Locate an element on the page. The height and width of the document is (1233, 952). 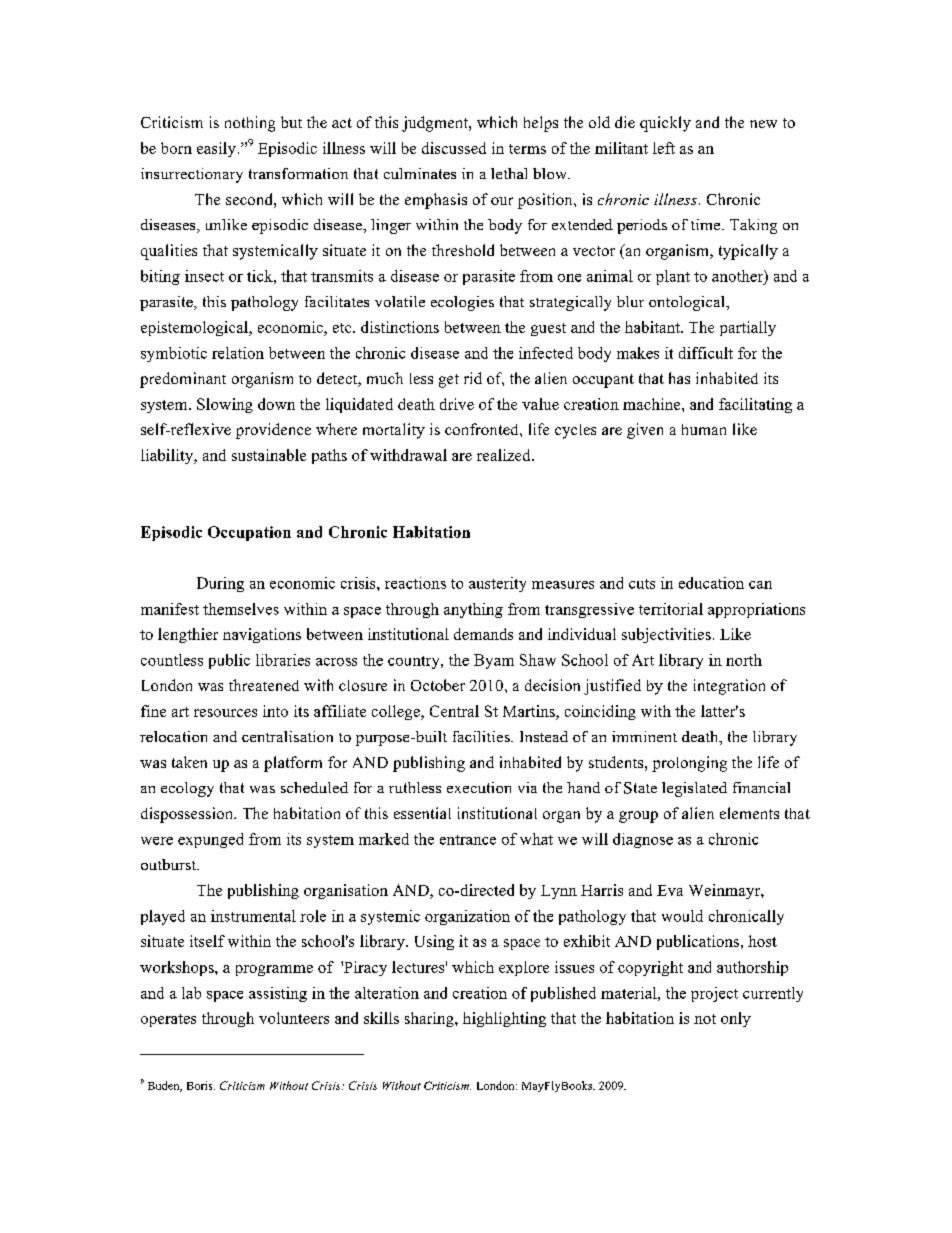
lab is located at coordinates (191, 993).
